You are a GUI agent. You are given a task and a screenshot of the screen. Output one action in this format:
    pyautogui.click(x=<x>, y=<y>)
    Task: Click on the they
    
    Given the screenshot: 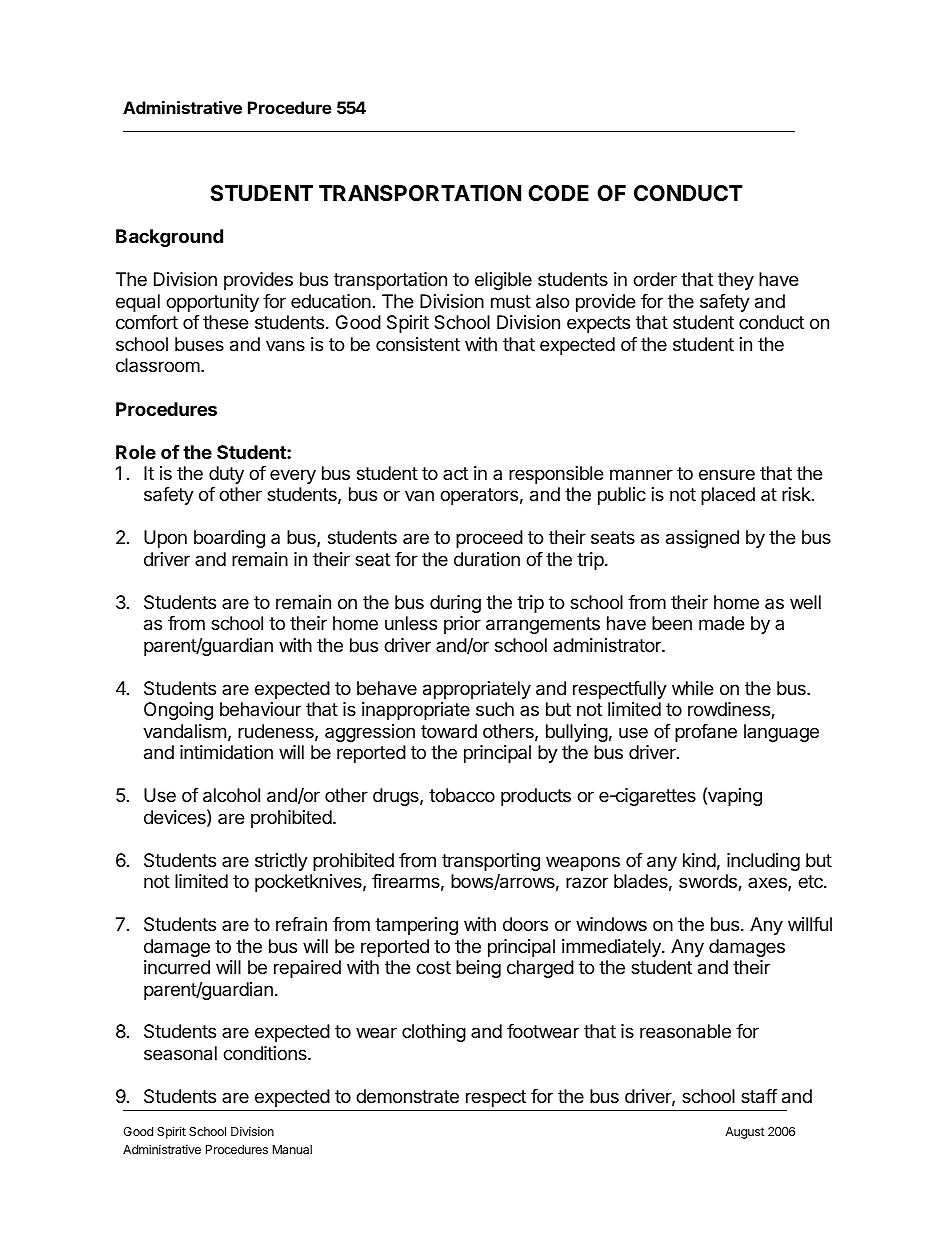 What is the action you would take?
    pyautogui.click(x=736, y=281)
